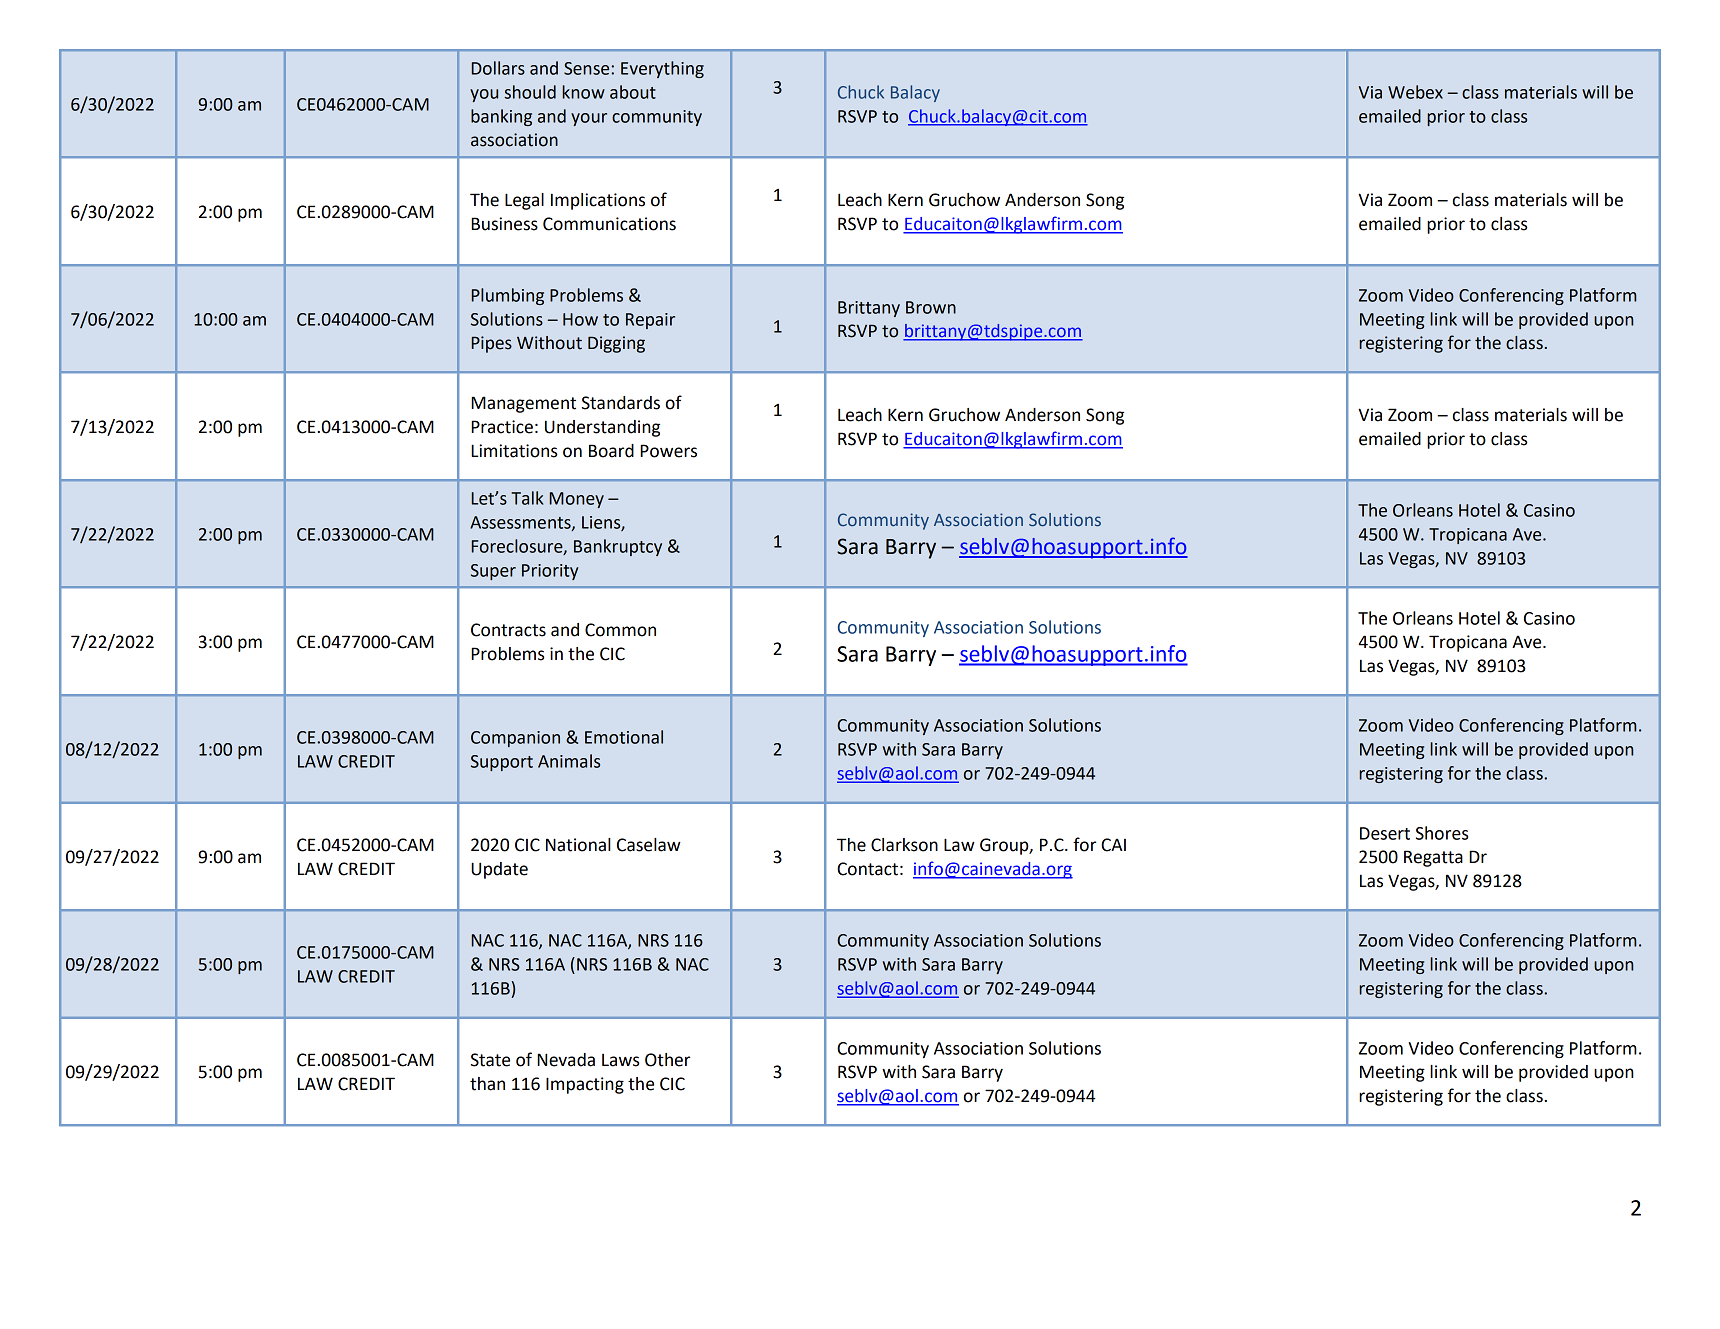 This page has width=1720, height=1329. I want to click on Desert, so click(1385, 833).
